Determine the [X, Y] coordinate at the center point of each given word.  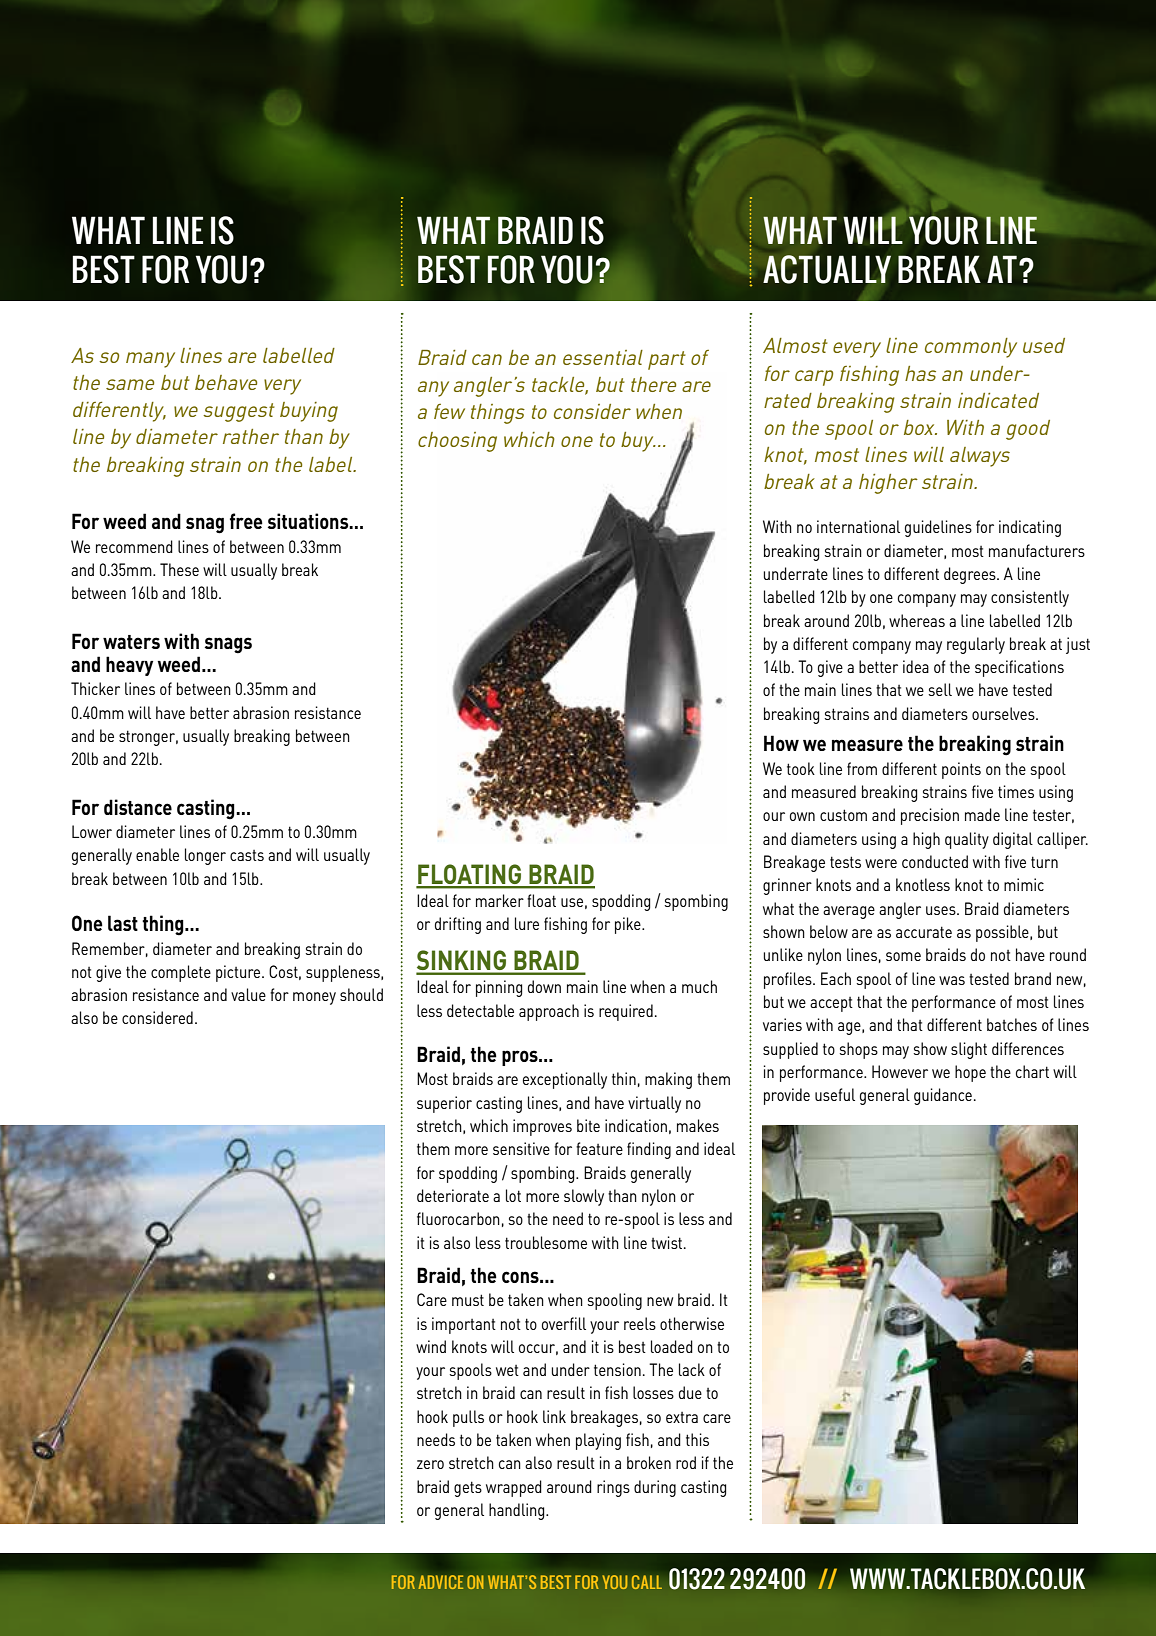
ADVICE [440, 1582]
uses [942, 910]
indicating [1030, 528]
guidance [943, 1096]
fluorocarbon [458, 1218]
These [179, 569]
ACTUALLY [827, 269]
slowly [584, 1197]
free [246, 521]
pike [629, 925]
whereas [917, 620]
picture [239, 973]
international [858, 526]
